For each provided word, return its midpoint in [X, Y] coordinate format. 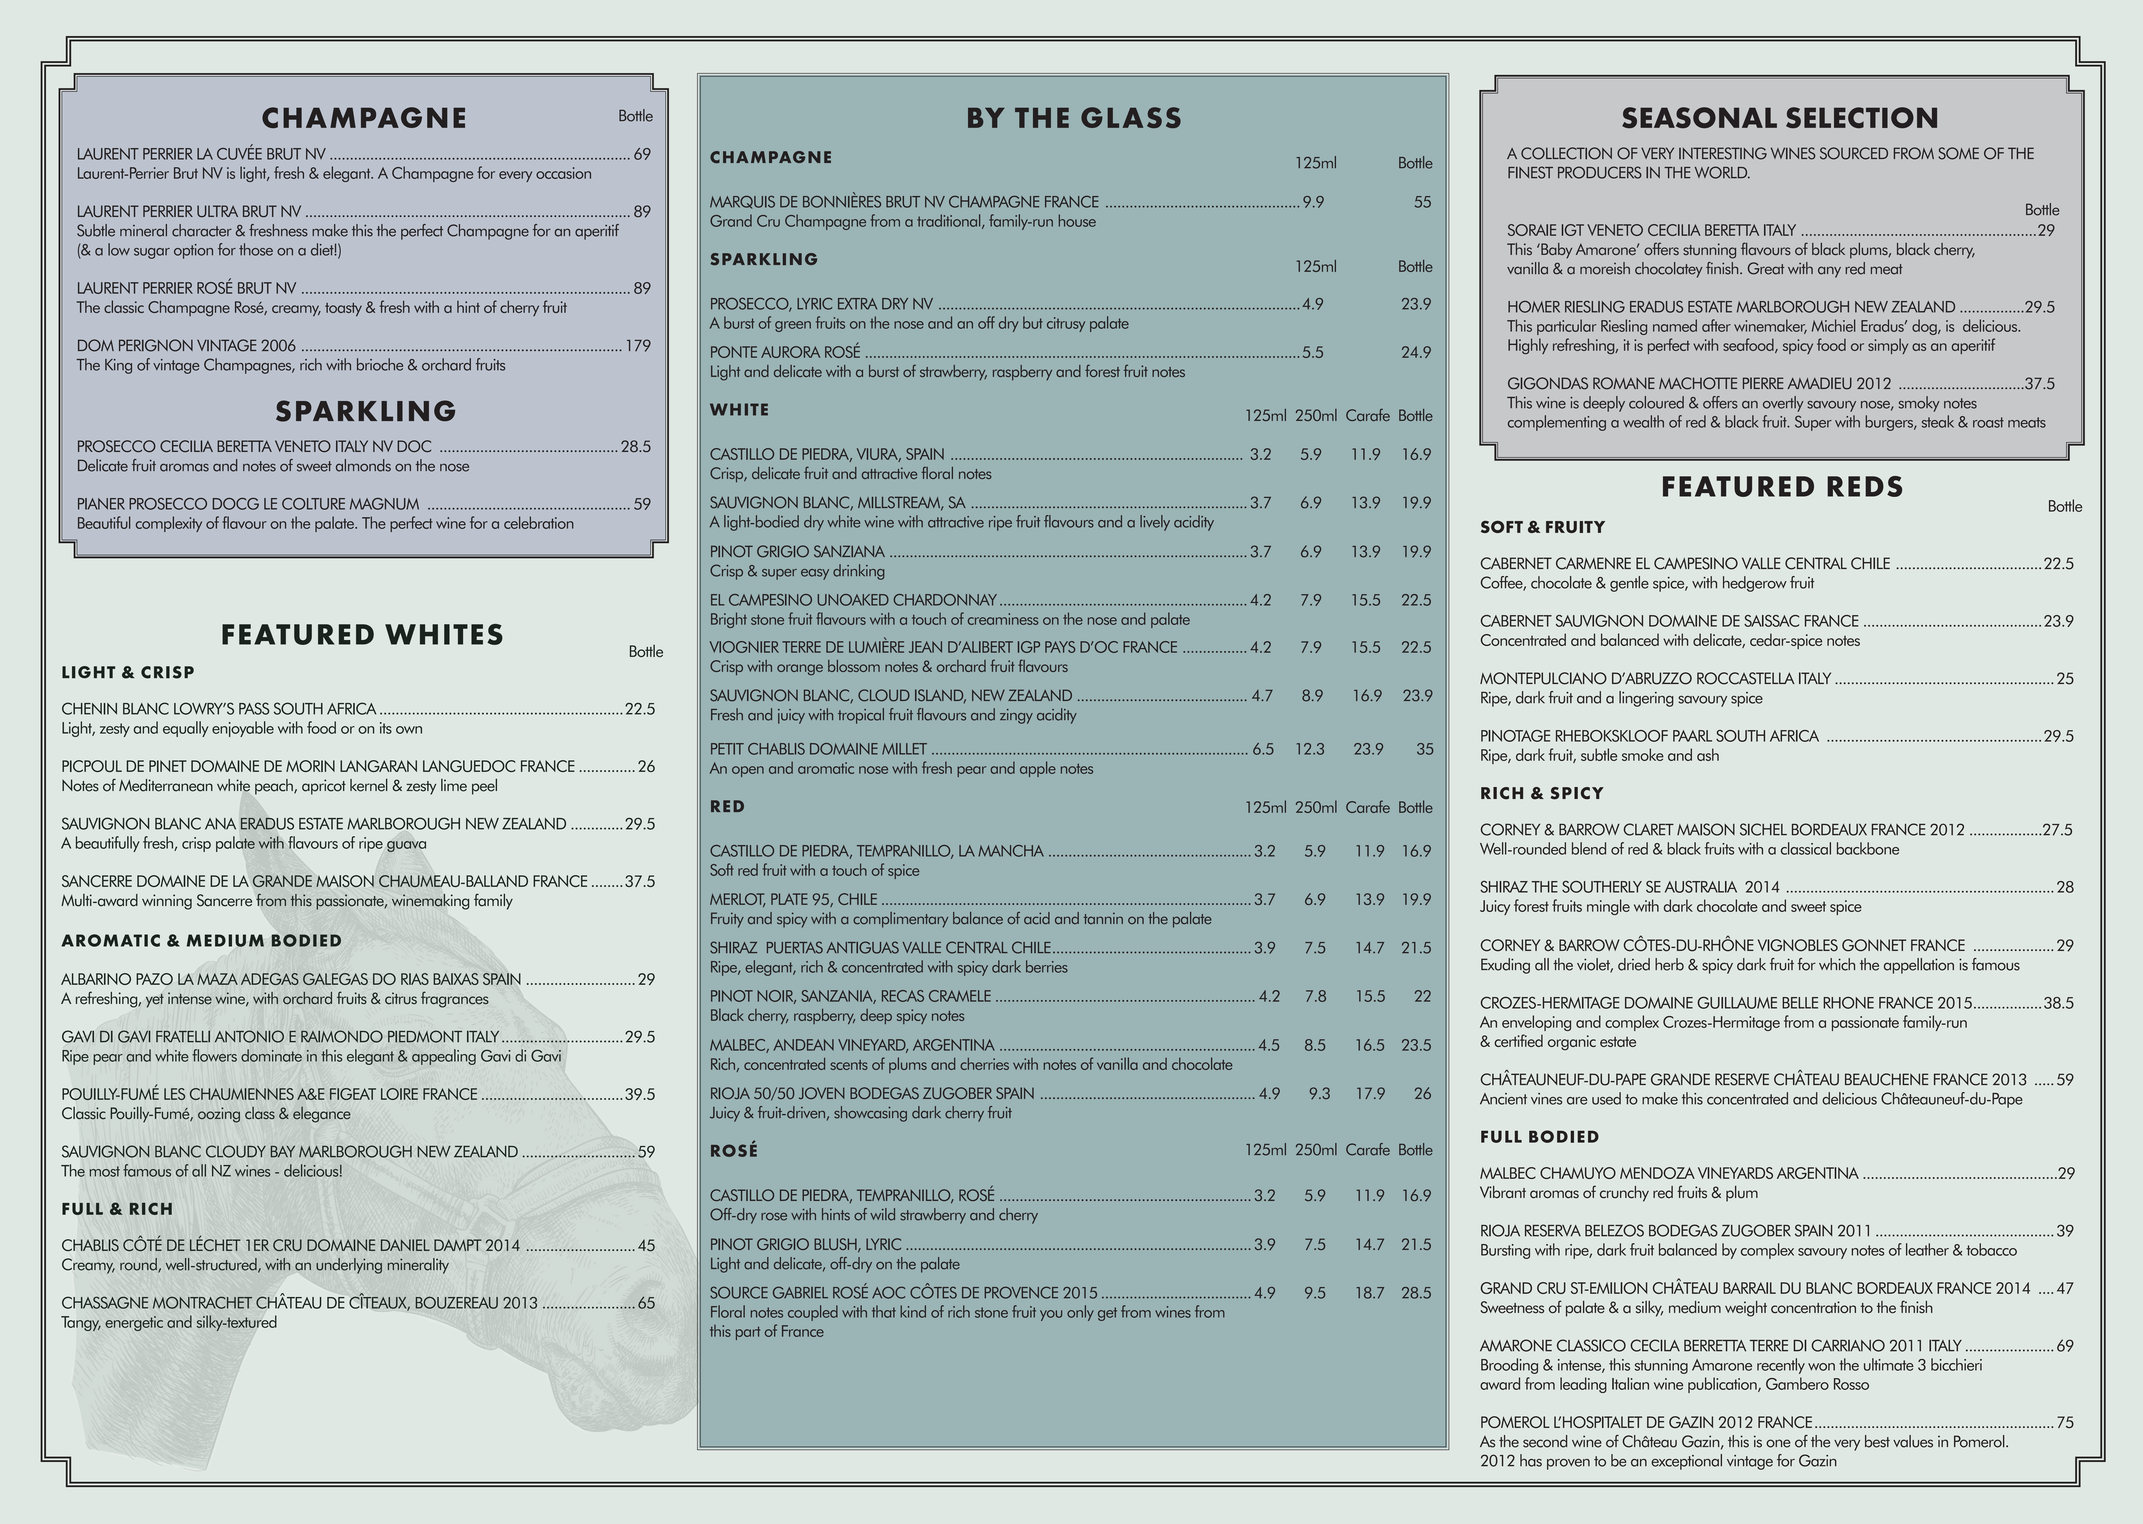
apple [1038, 769]
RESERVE [1742, 1079]
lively [1155, 523]
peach [275, 787]
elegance [322, 1115]
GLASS [1131, 117]
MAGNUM [384, 504]
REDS [1864, 486]
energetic [134, 1323]
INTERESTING [1723, 153]
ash [1708, 754]
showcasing [870, 1114]
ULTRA [217, 211]
